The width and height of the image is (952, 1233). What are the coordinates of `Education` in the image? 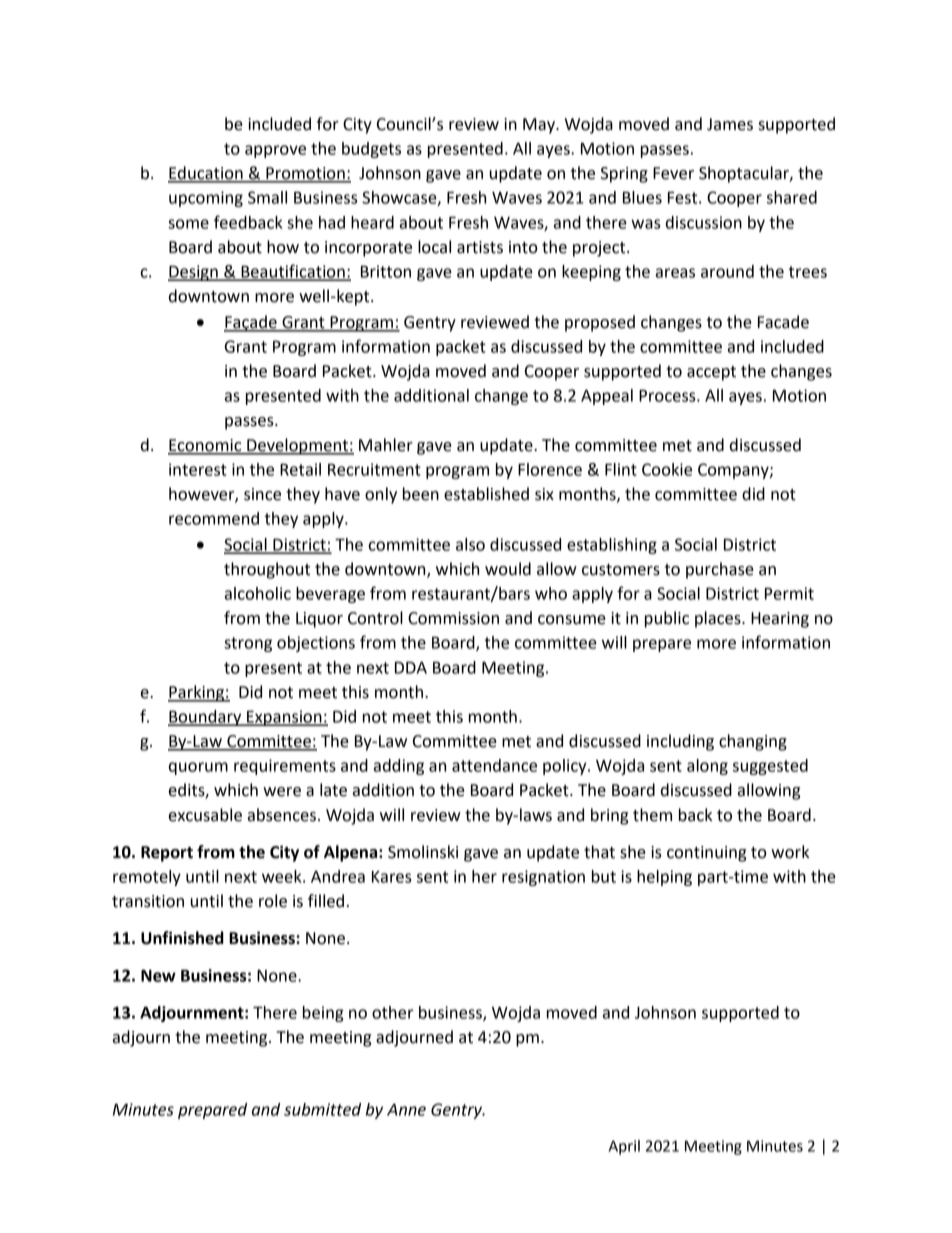 It's located at (206, 174).
